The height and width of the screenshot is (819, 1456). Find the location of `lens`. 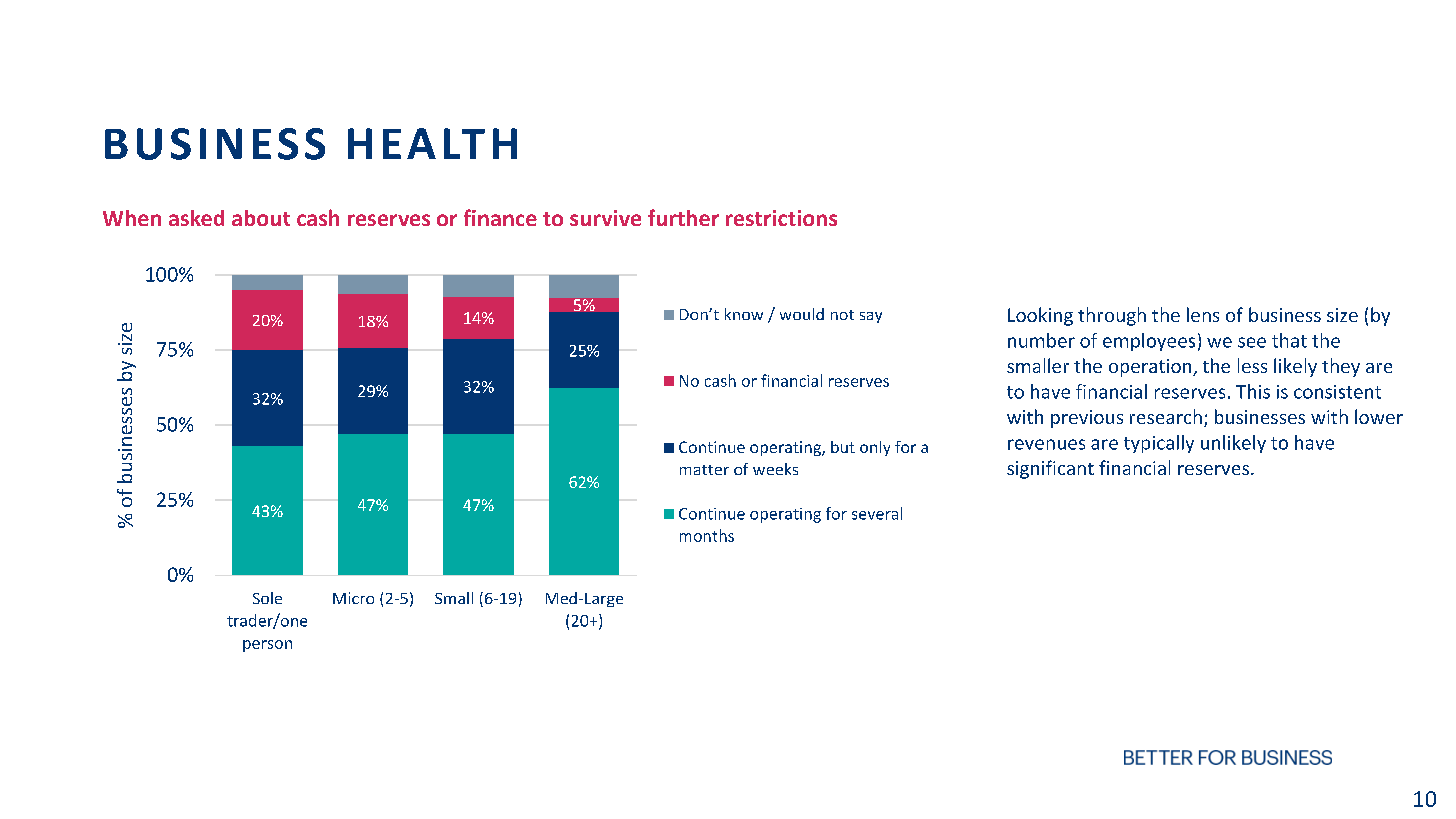

lens is located at coordinates (1203, 314).
